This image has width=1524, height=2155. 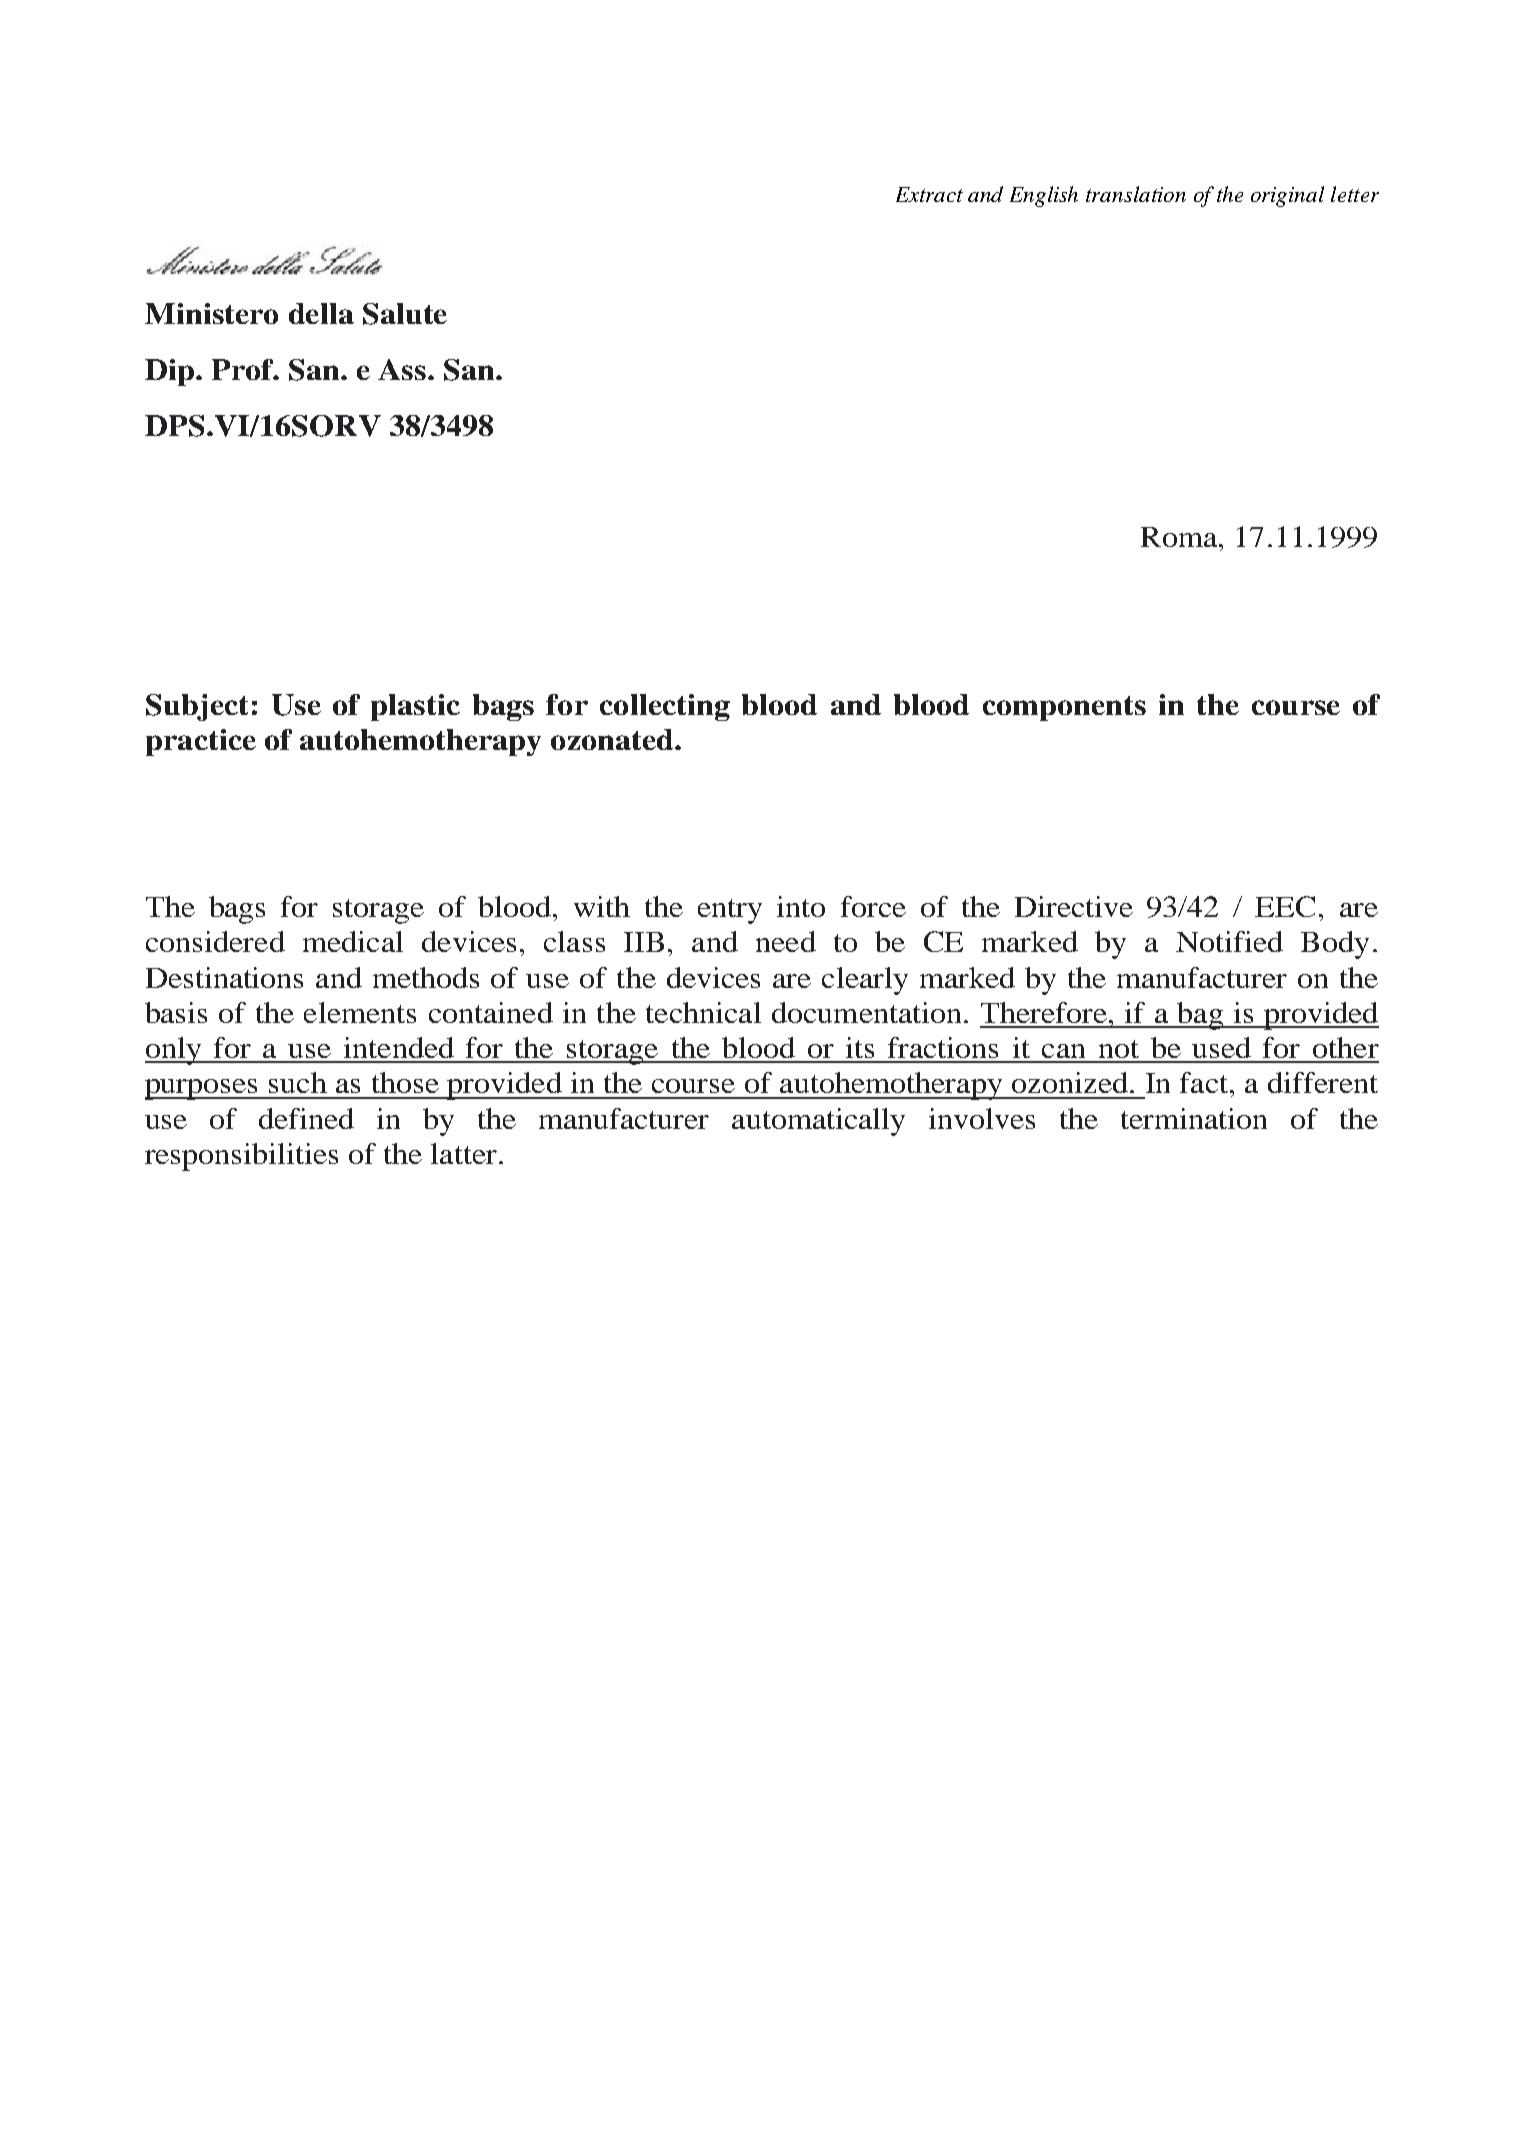 I want to click on original, so click(x=1287, y=196).
